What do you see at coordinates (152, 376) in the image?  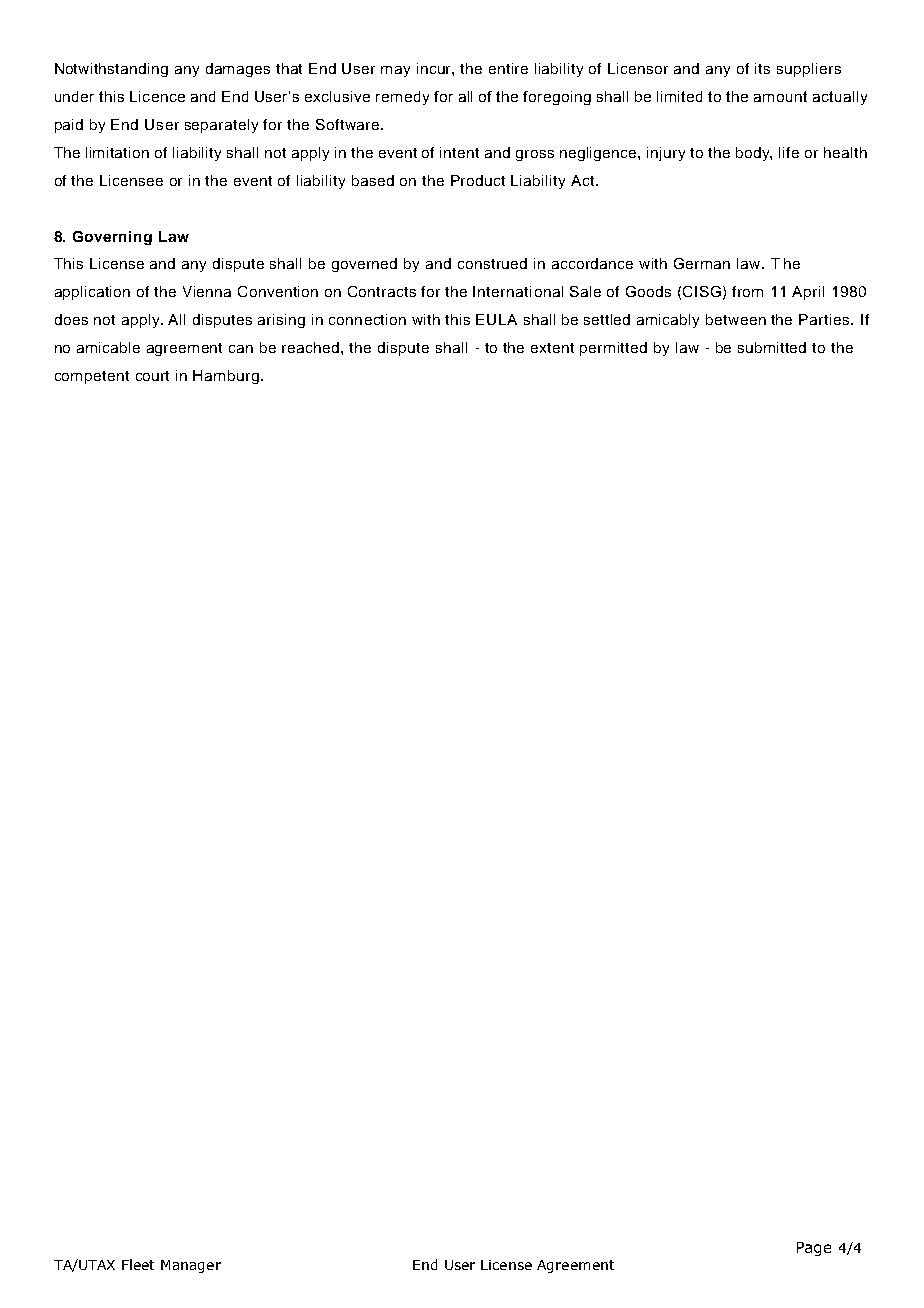 I see `court` at bounding box center [152, 376].
